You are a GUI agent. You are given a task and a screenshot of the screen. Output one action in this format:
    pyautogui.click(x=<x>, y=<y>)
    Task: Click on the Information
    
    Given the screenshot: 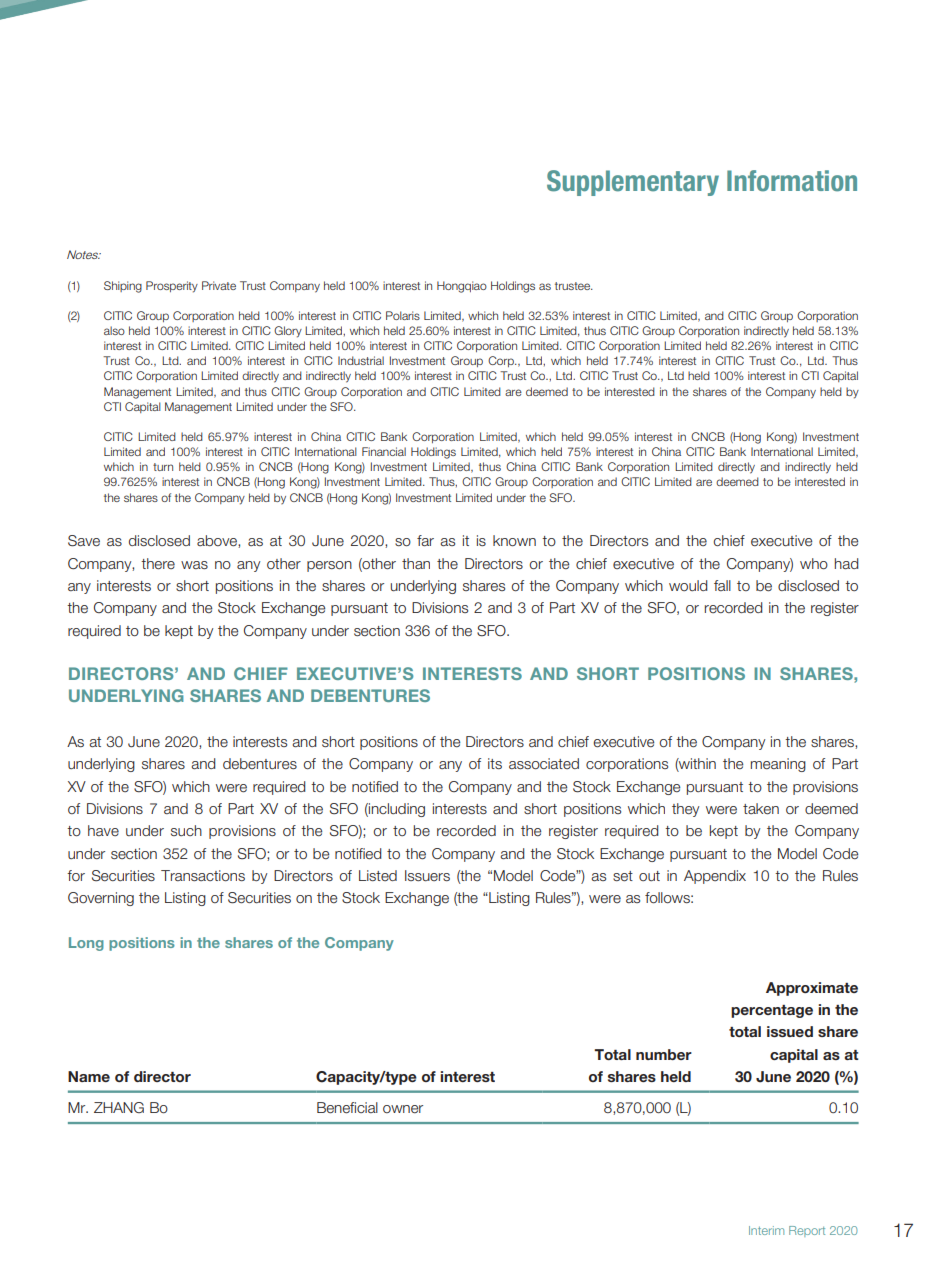 What is the action you would take?
    pyautogui.click(x=792, y=181)
